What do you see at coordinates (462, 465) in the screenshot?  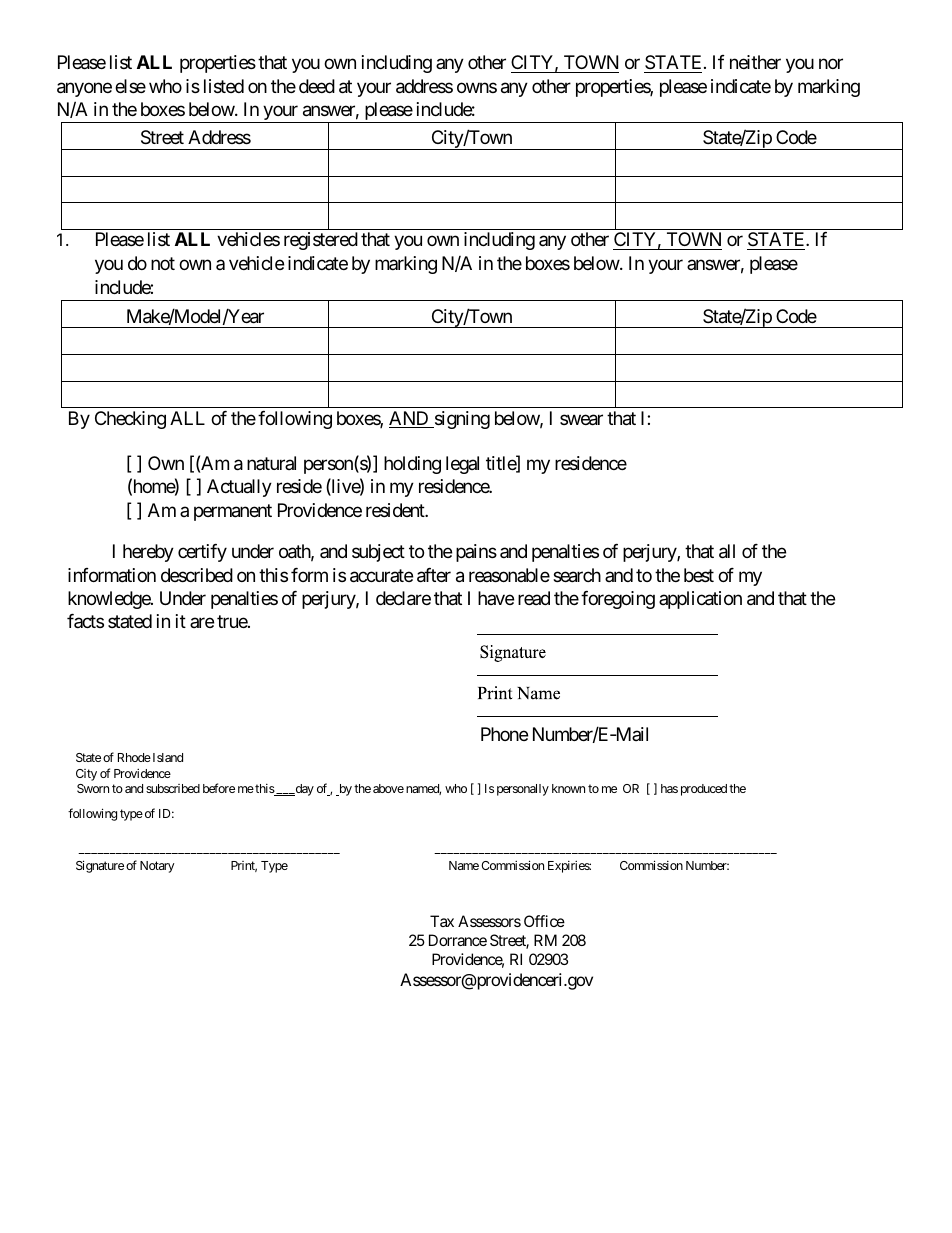 I see `legal` at bounding box center [462, 465].
